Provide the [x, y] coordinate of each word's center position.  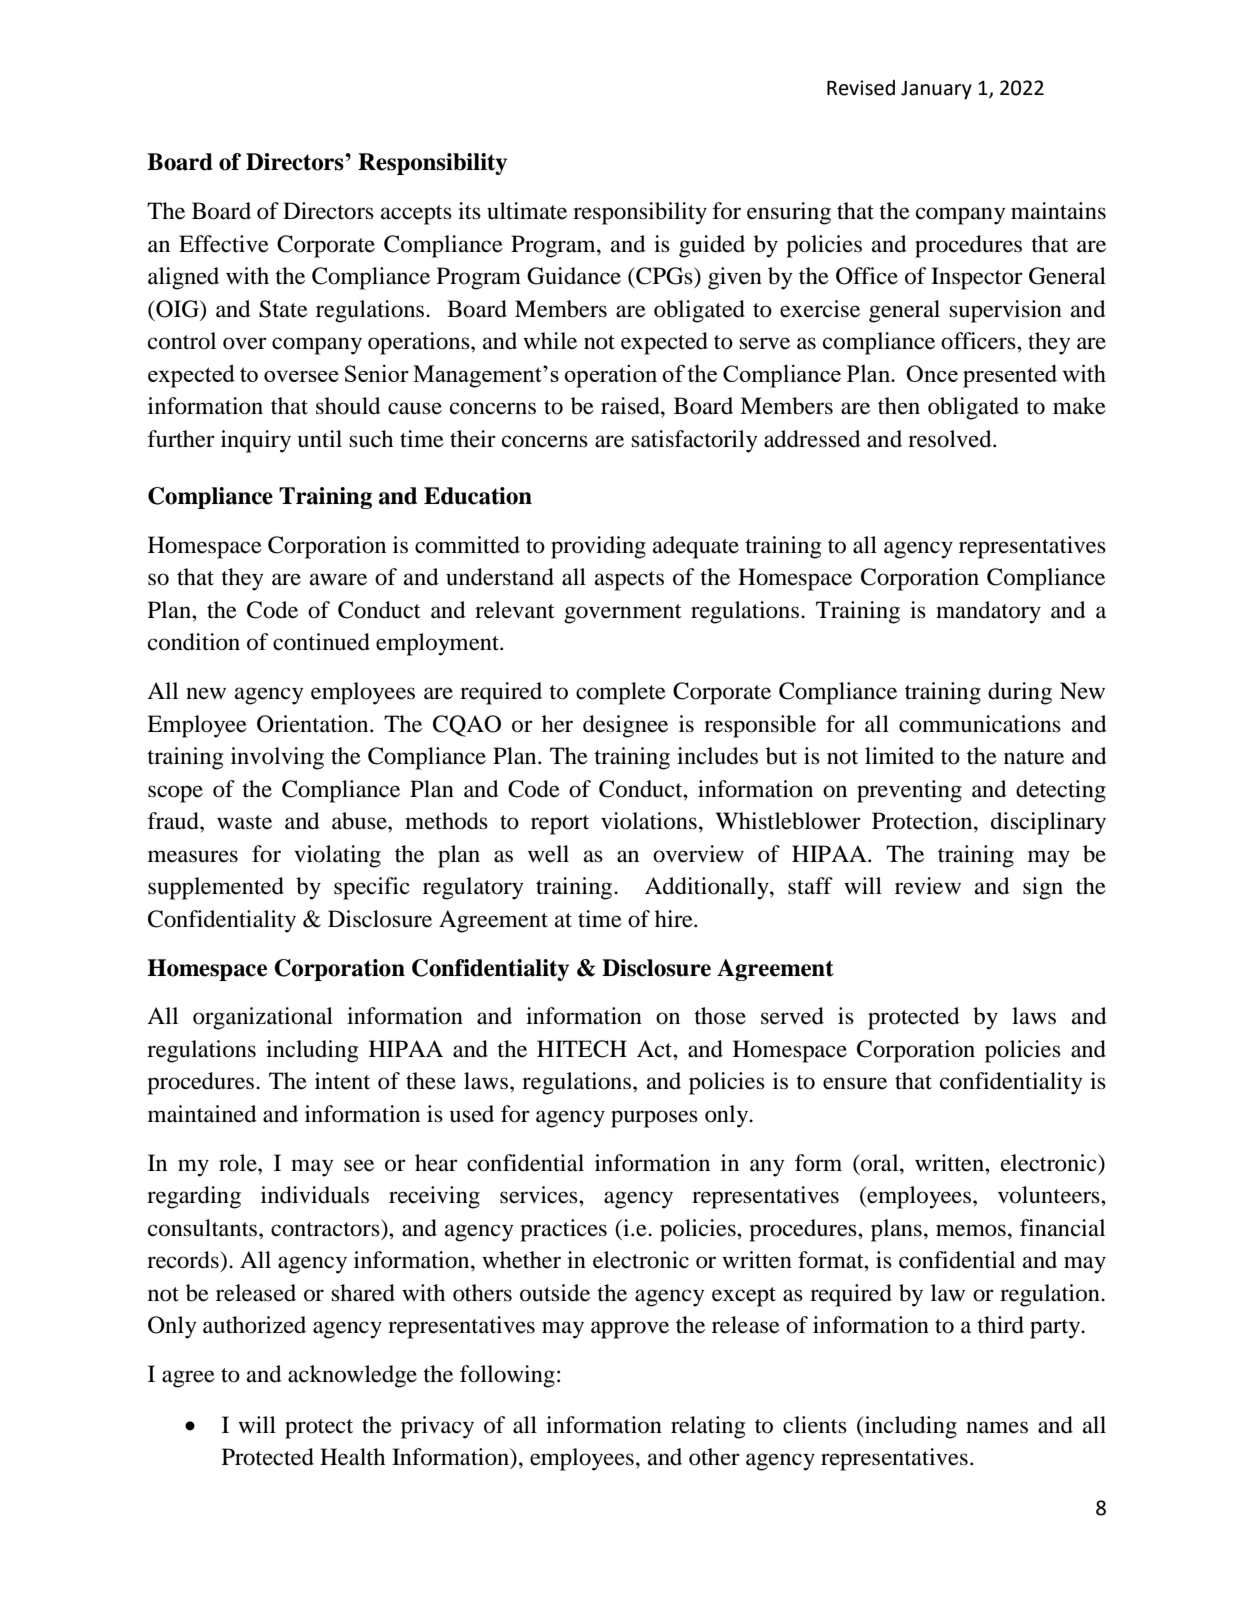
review [928, 886]
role [239, 1163]
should [348, 406]
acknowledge [352, 1376]
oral [880, 1163]
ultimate [527, 211]
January [936, 90]
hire [675, 919]
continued [321, 642]
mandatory [988, 612]
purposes [654, 1119]
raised [631, 406]
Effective [224, 244]
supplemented [216, 888]
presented [1010, 376]
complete [621, 693]
